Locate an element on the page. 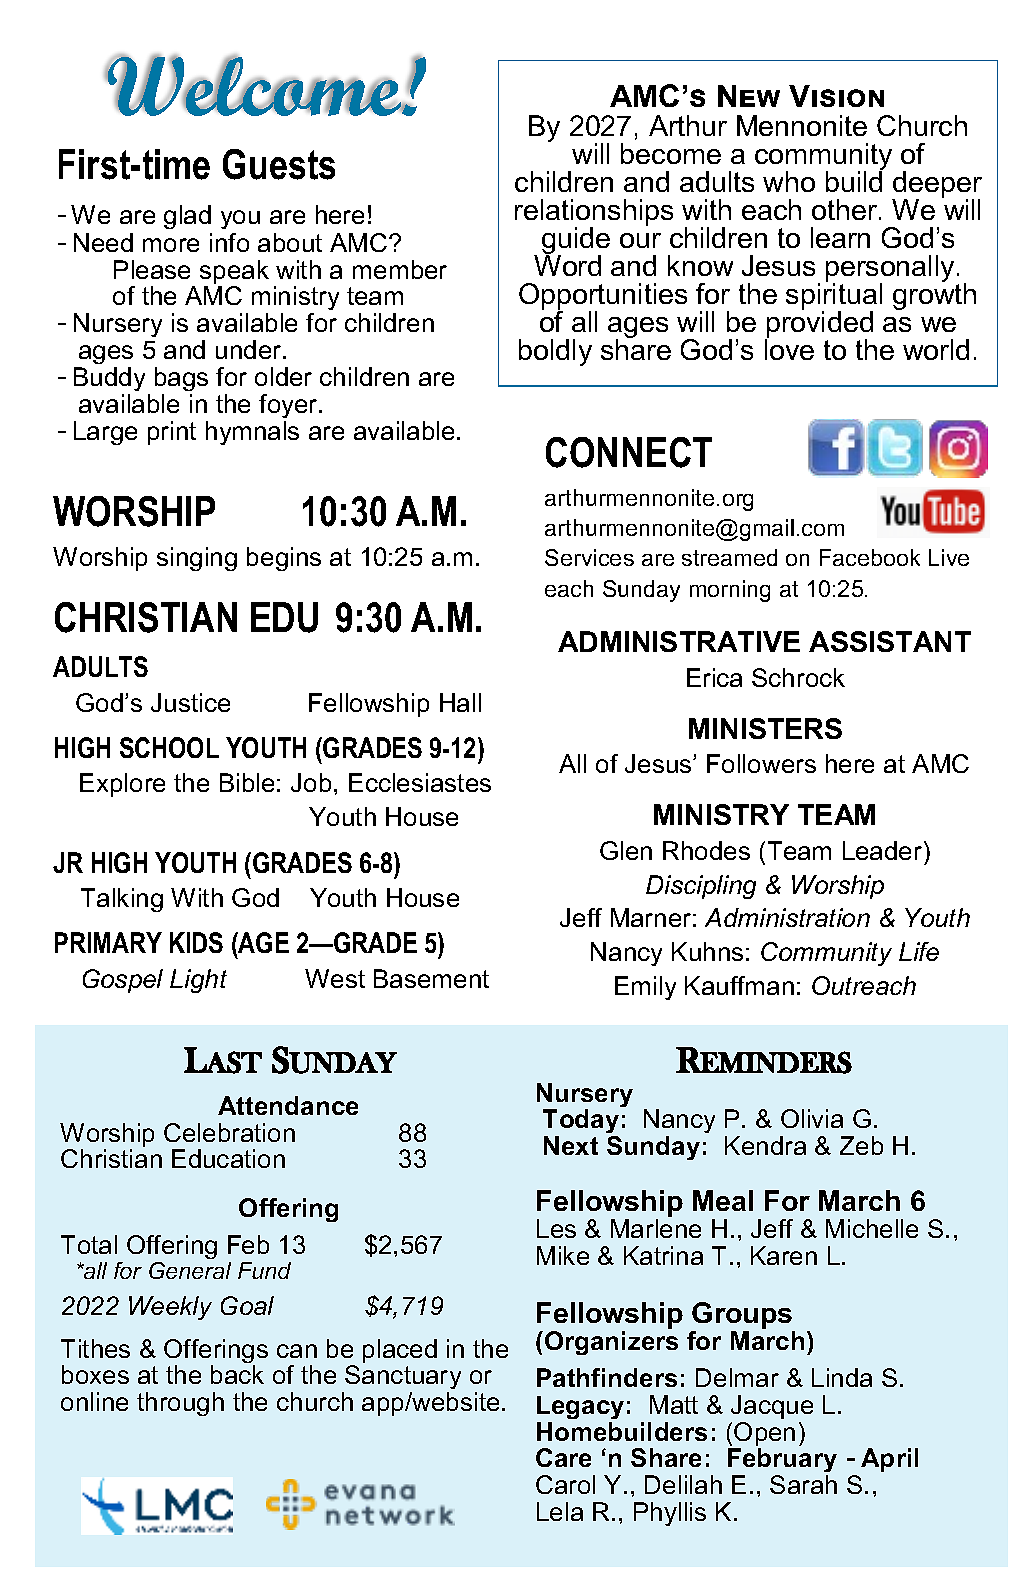 The height and width of the page is (1595, 1032). relationships is located at coordinates (594, 213).
